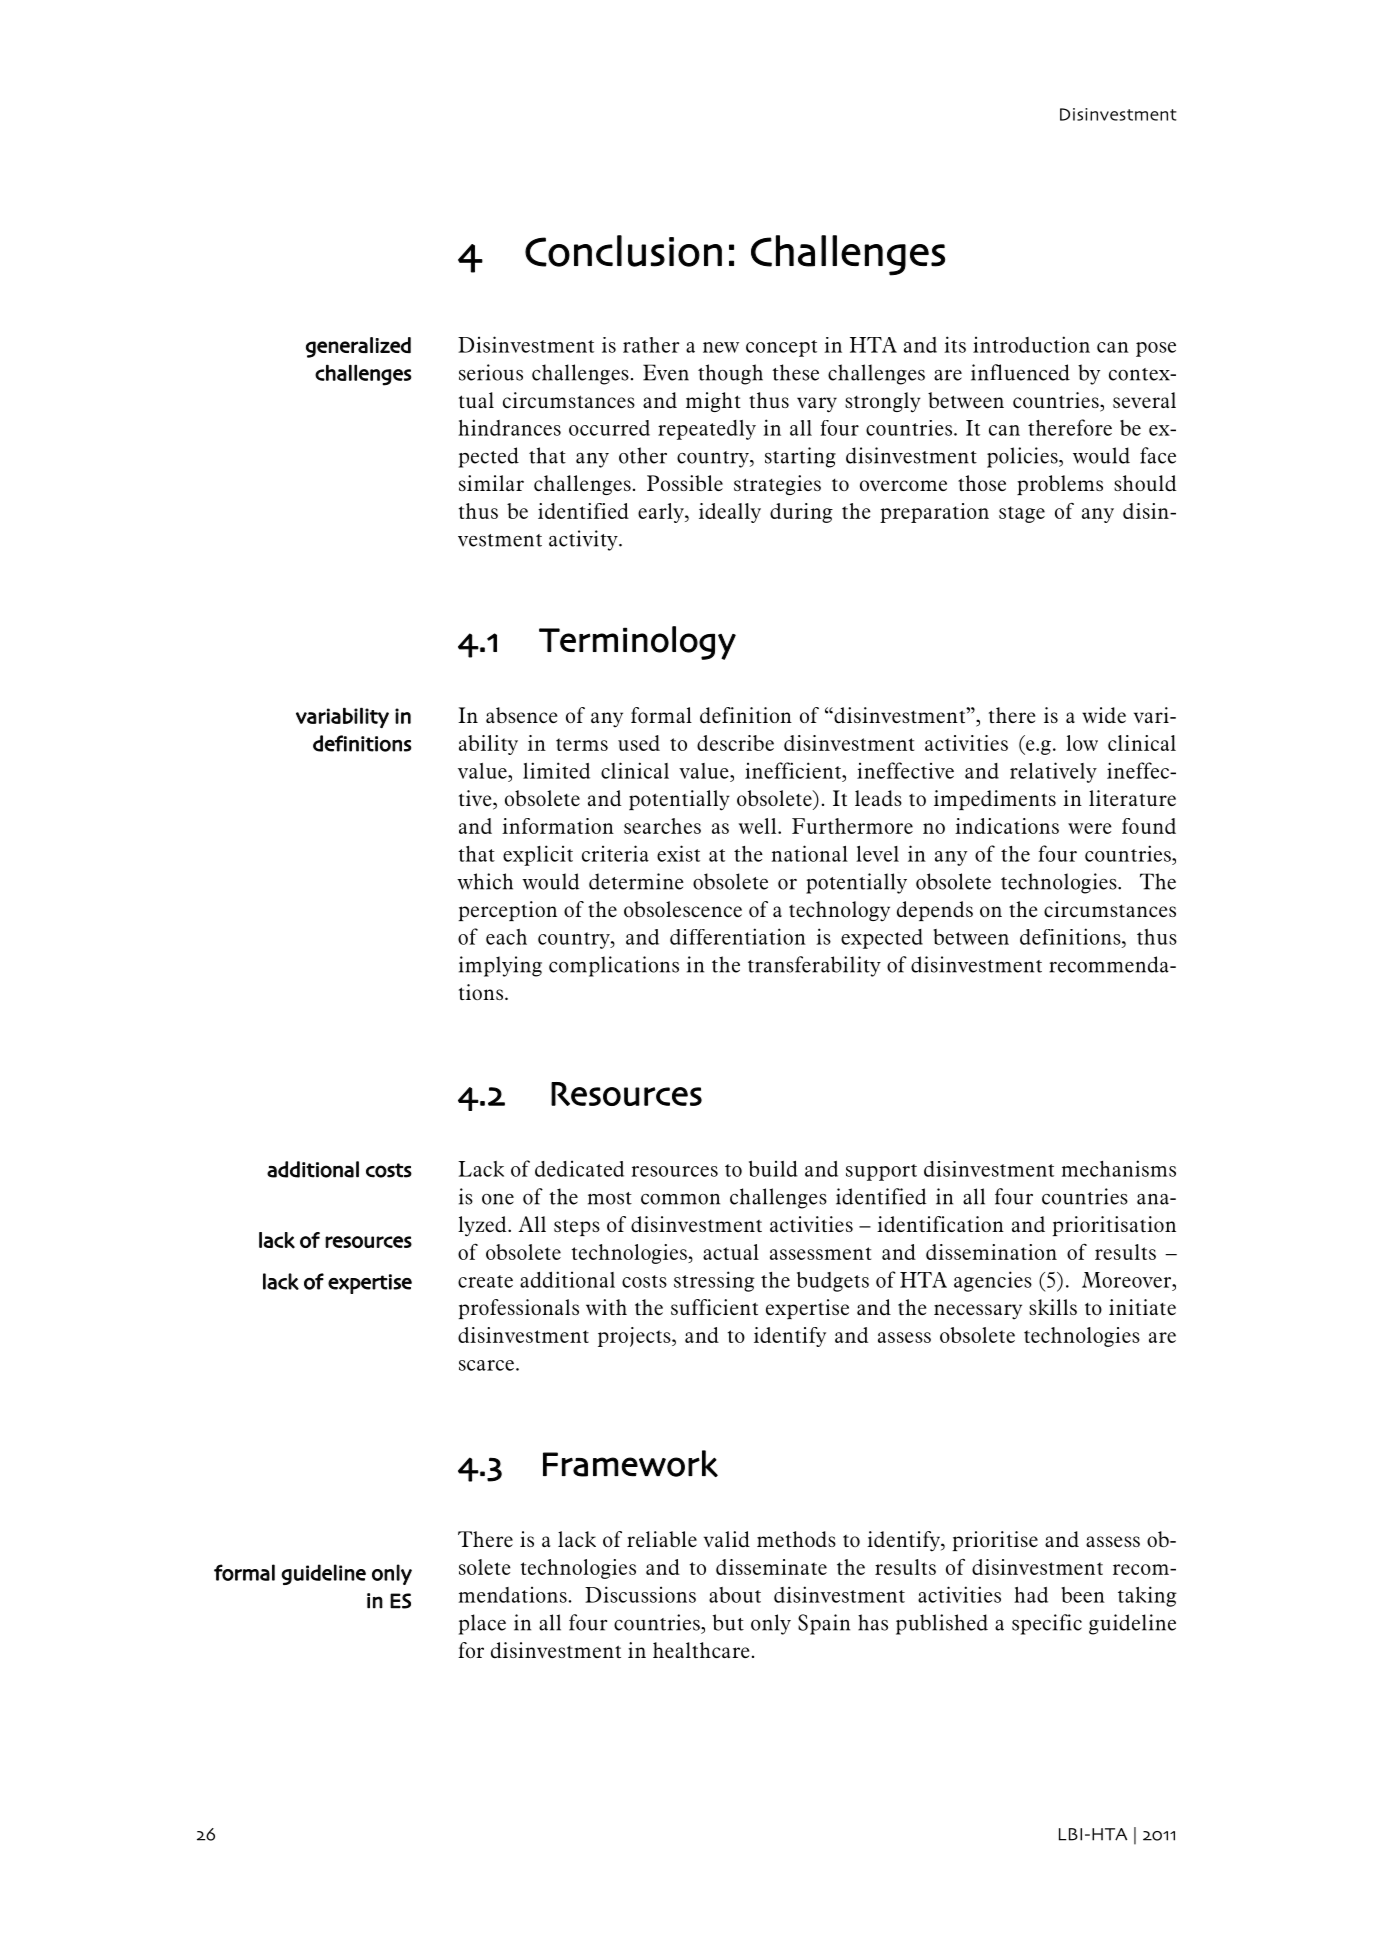  I want to click on build, so click(773, 1169).
